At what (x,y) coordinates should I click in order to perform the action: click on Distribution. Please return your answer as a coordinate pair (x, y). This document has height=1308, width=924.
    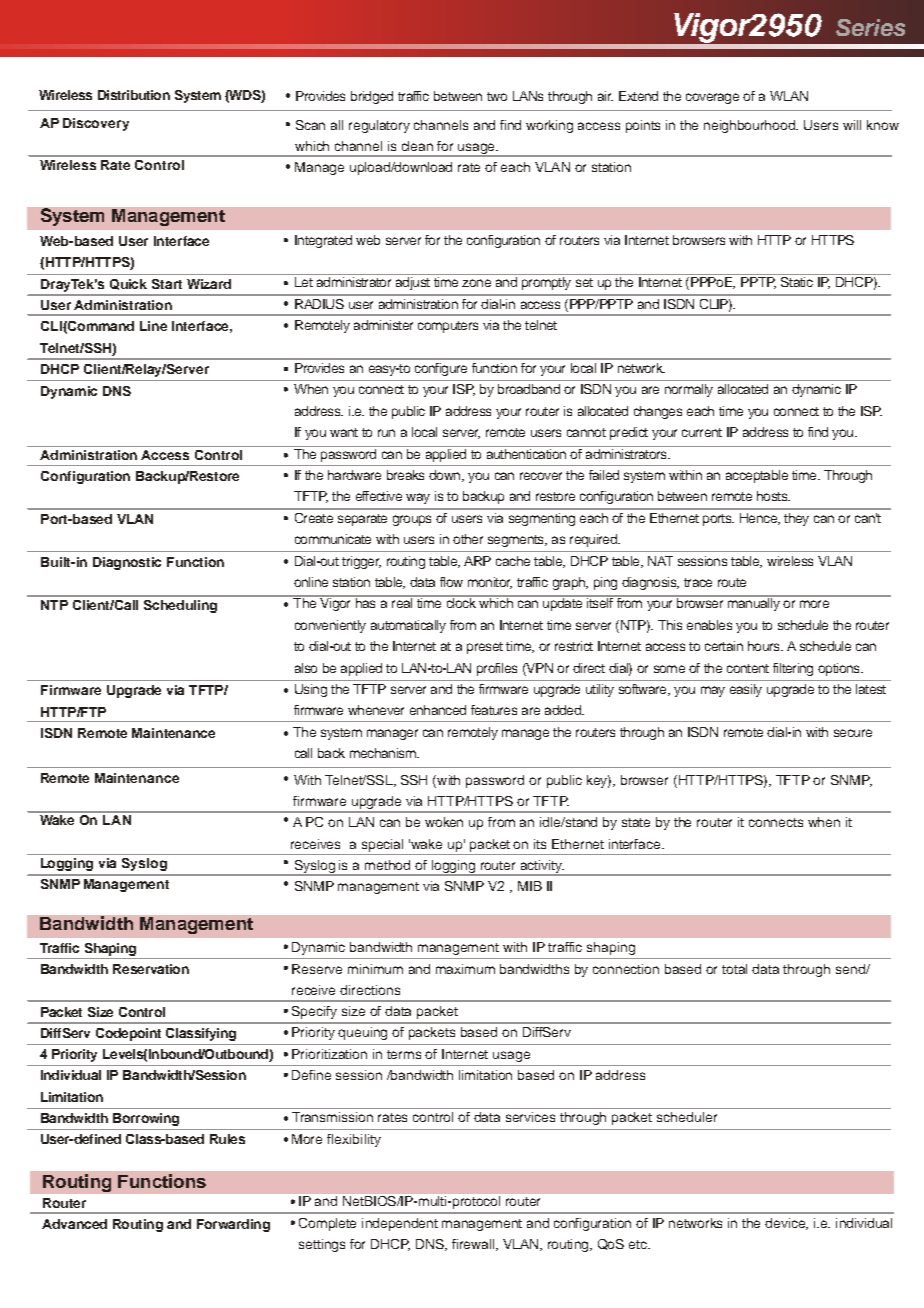
    Looking at the image, I should click on (134, 95).
